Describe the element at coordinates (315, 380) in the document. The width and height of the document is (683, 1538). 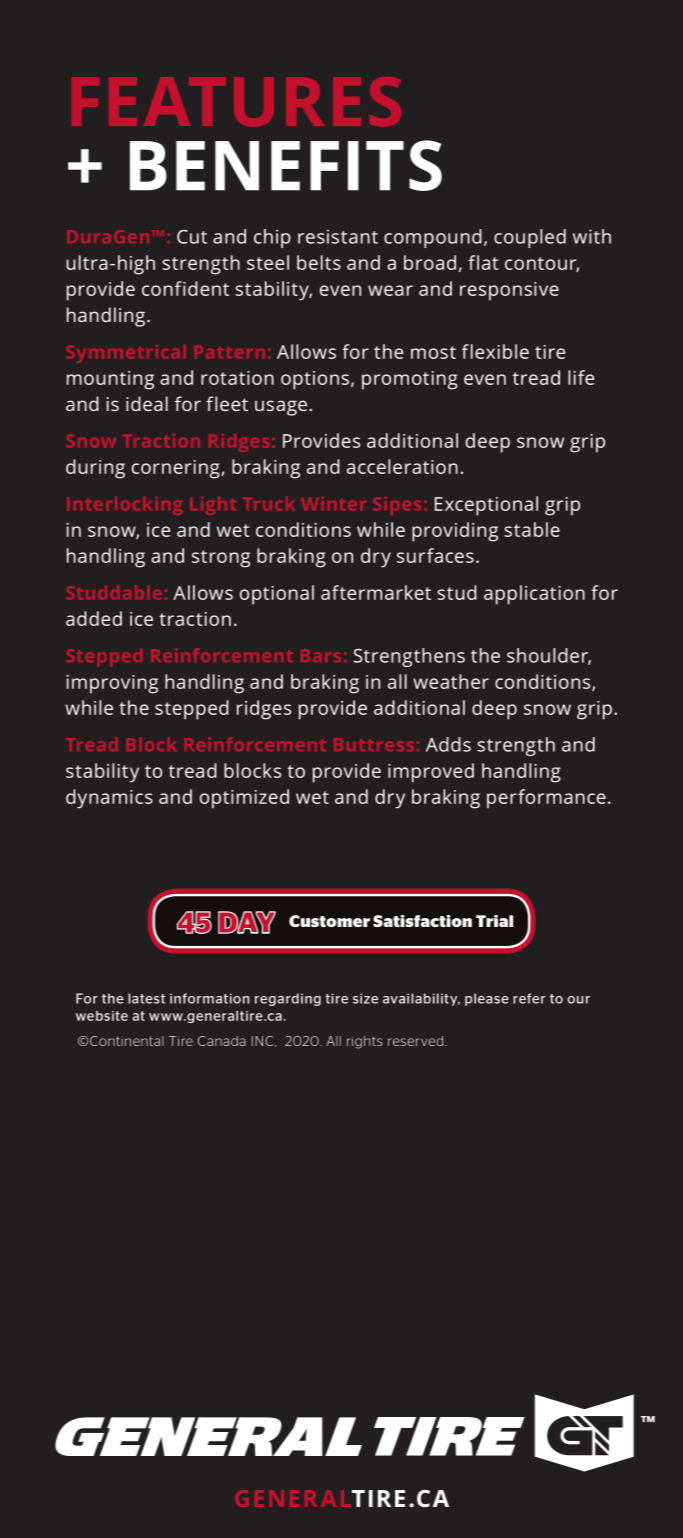
I see `options` at that location.
